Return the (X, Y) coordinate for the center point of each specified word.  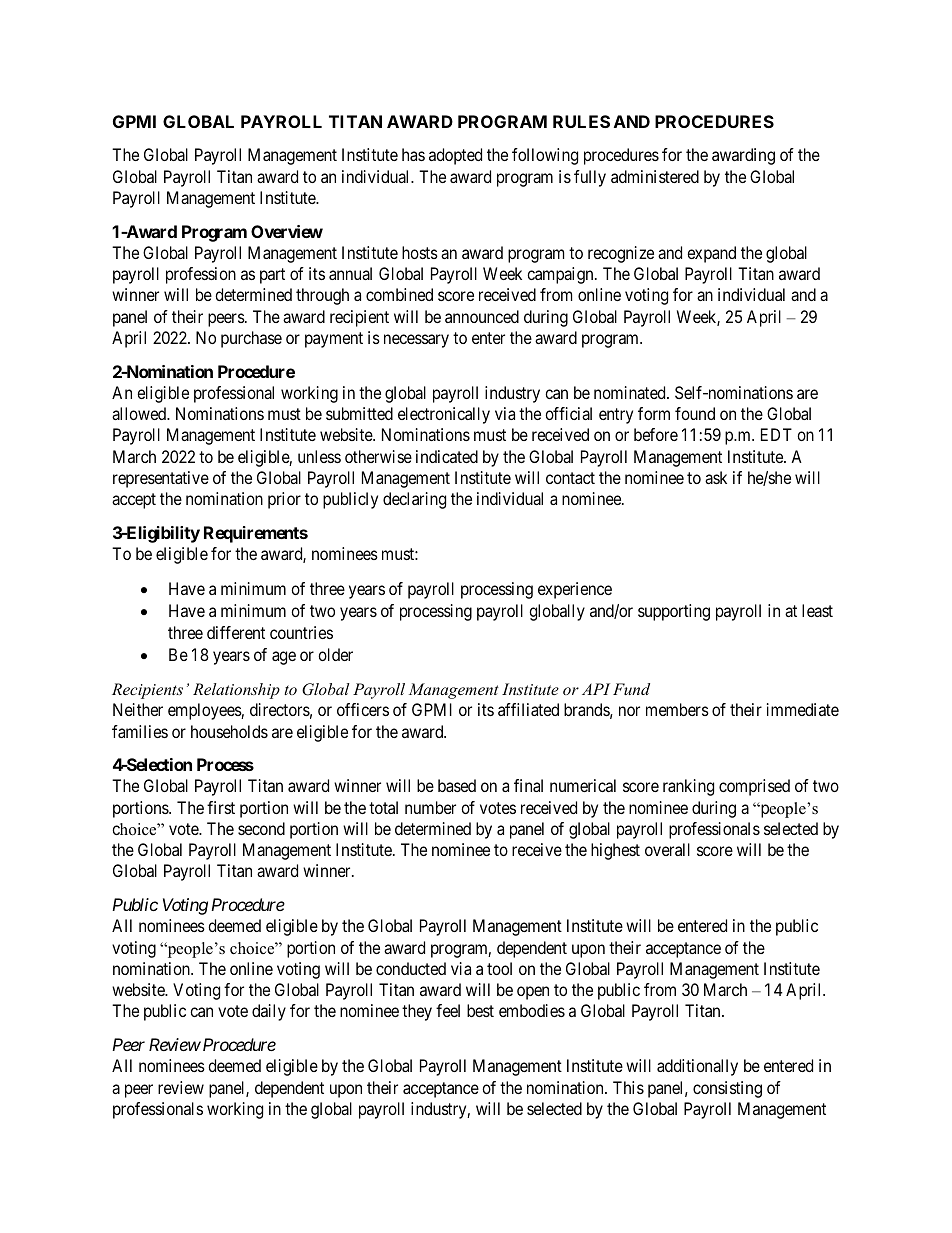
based (457, 785)
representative (161, 479)
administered (655, 176)
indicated (447, 456)
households (229, 731)
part (272, 276)
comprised (754, 787)
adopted (455, 156)
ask (716, 477)
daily (269, 1012)
